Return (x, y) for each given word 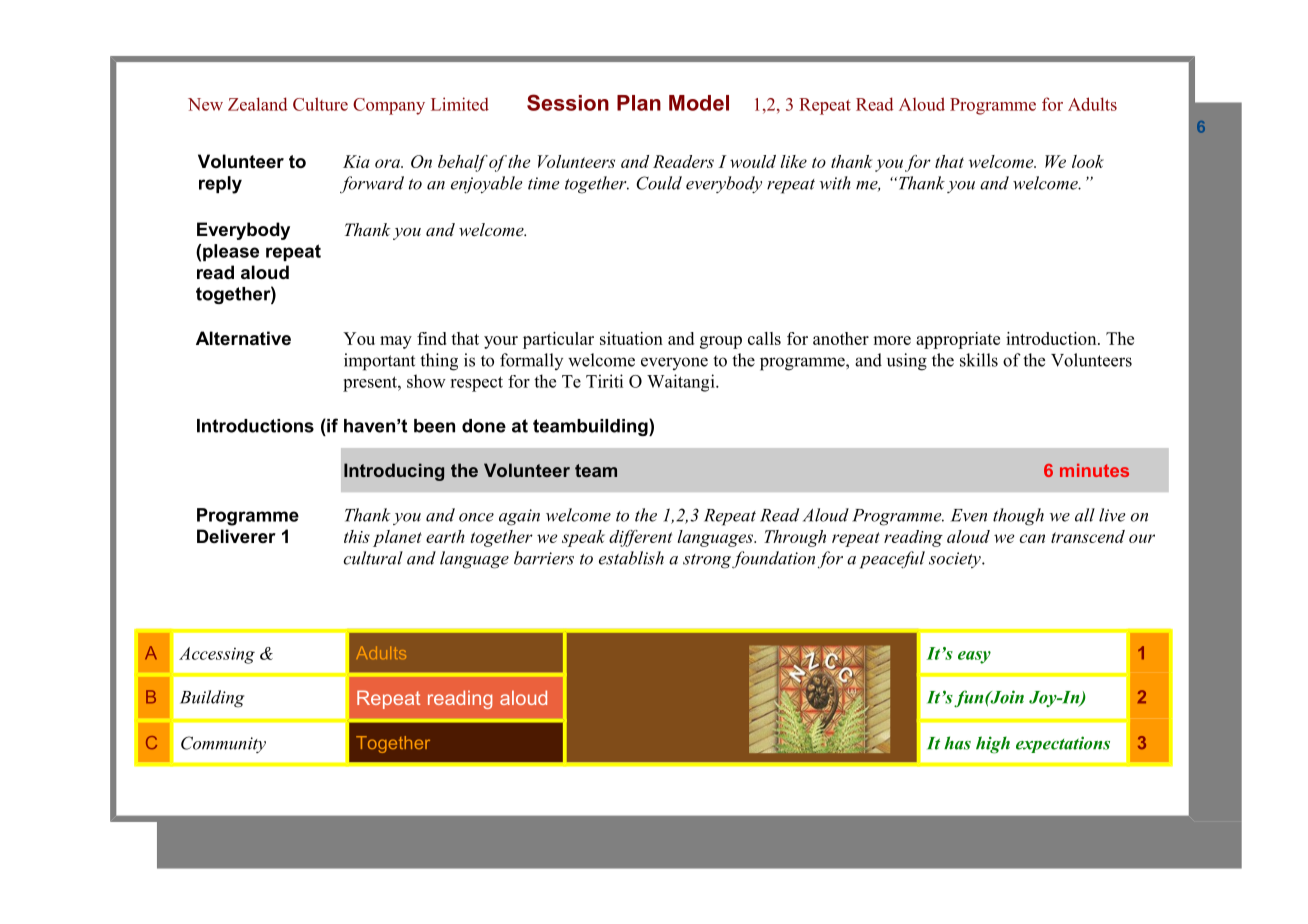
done (484, 426)
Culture (320, 104)
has (957, 743)
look (1088, 161)
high (993, 745)
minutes (1094, 470)
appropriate (958, 340)
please (231, 252)
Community (223, 744)
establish (631, 558)
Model (699, 103)
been (434, 426)
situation (631, 338)
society (956, 560)
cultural (373, 558)
